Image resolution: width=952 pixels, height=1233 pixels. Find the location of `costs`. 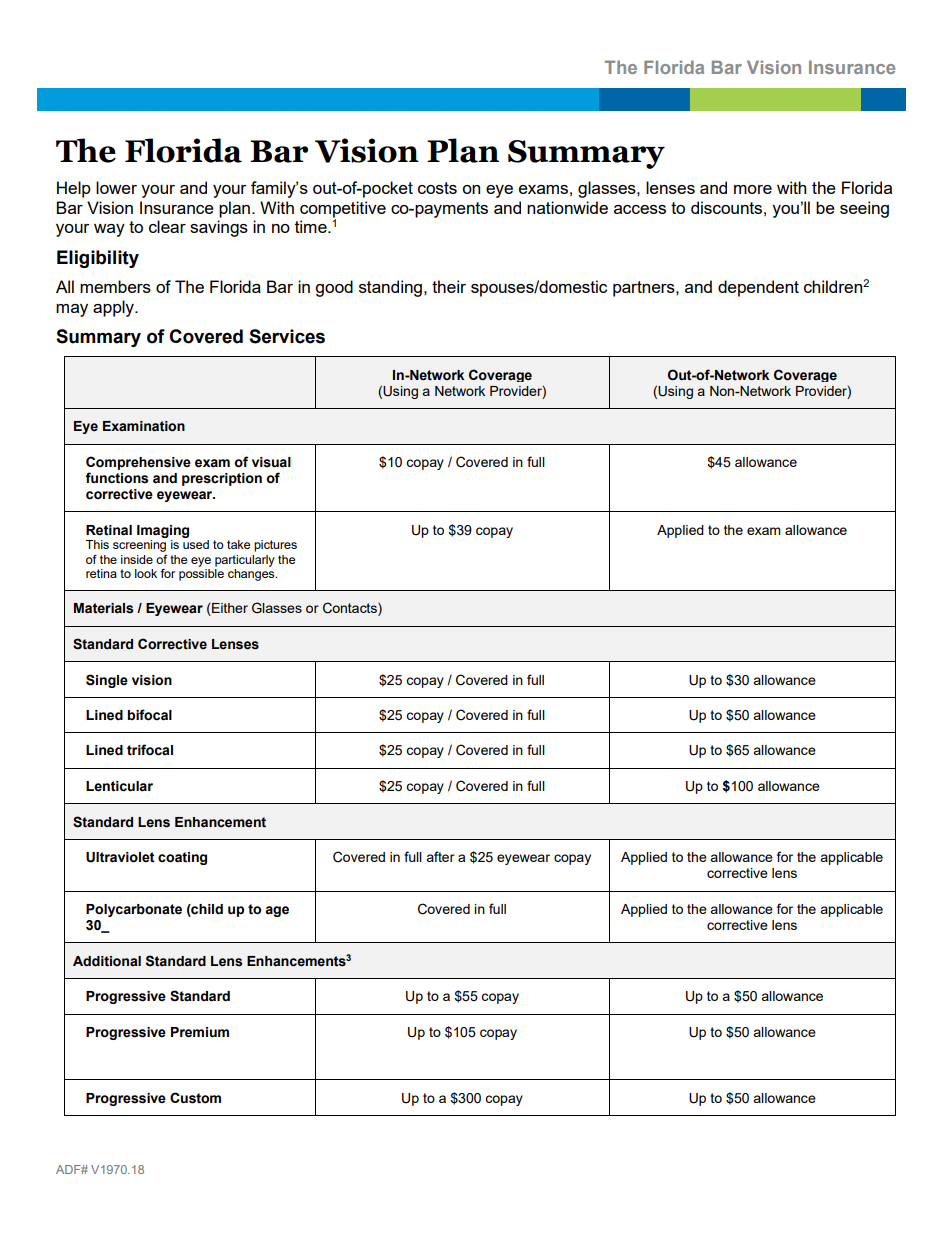

costs is located at coordinates (437, 188).
